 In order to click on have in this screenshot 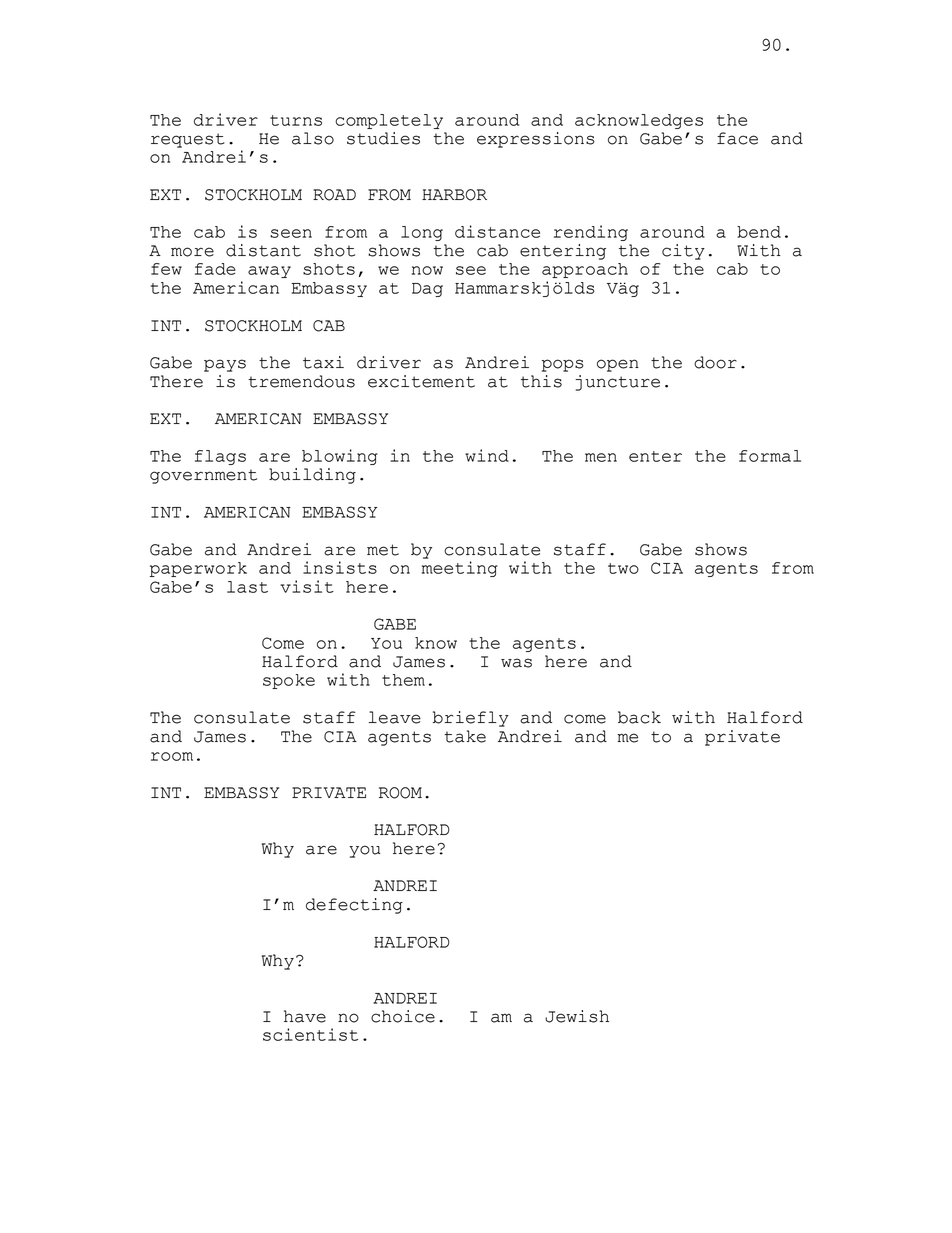, I will do `click(305, 1016)`.
